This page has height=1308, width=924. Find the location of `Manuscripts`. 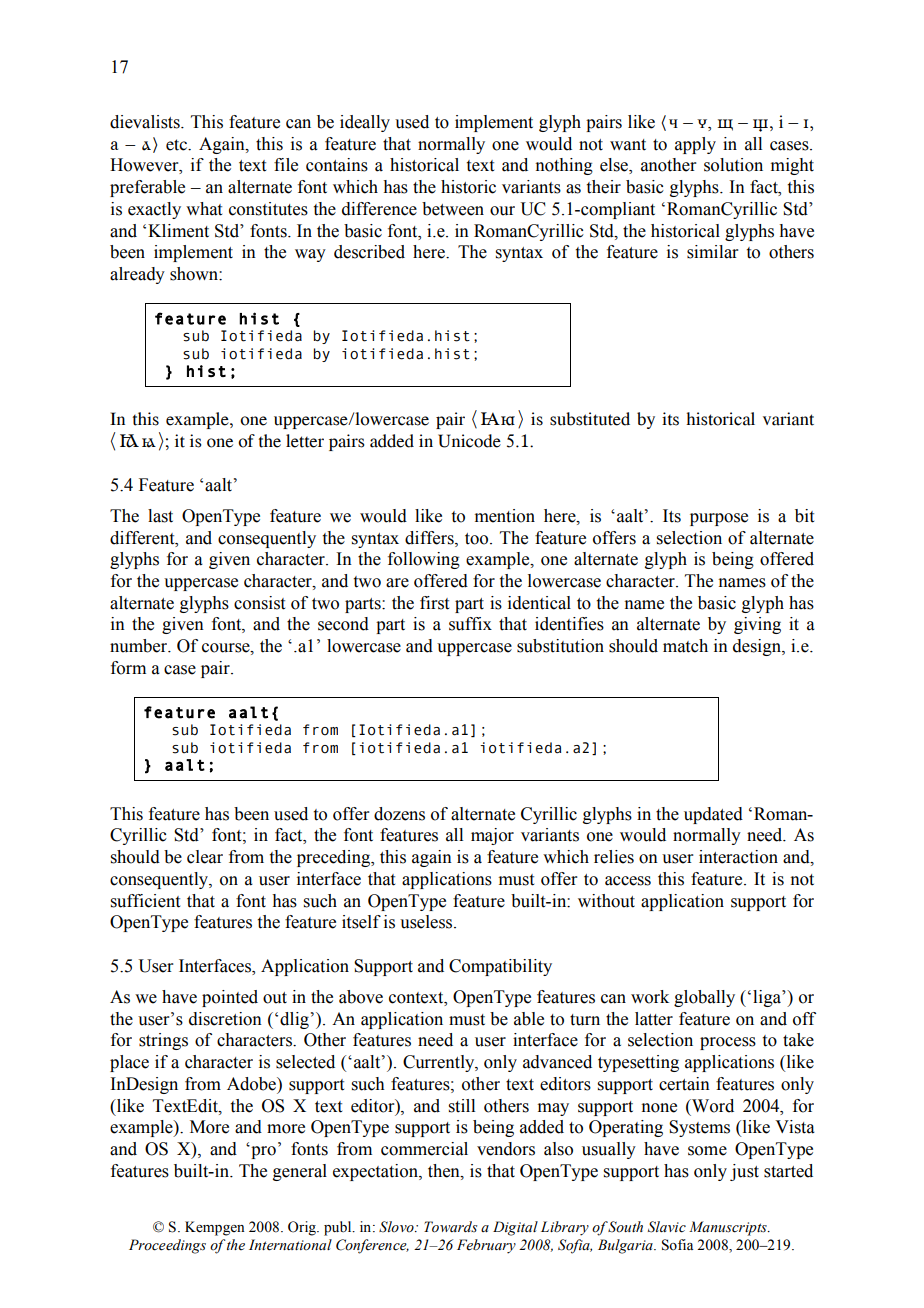

Manuscripts is located at coordinates (729, 1228).
